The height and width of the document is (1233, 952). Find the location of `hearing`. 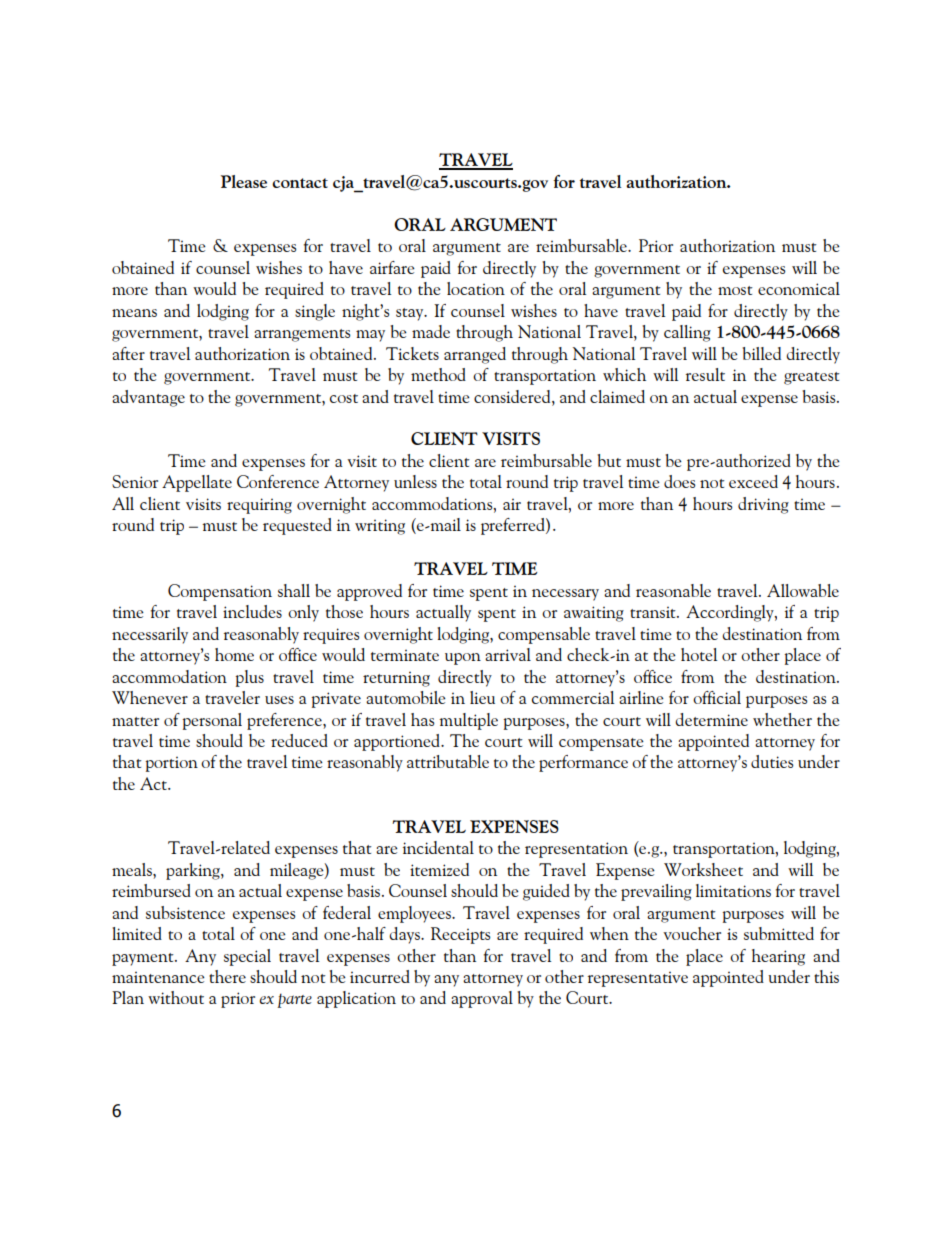

hearing is located at coordinates (778, 957).
